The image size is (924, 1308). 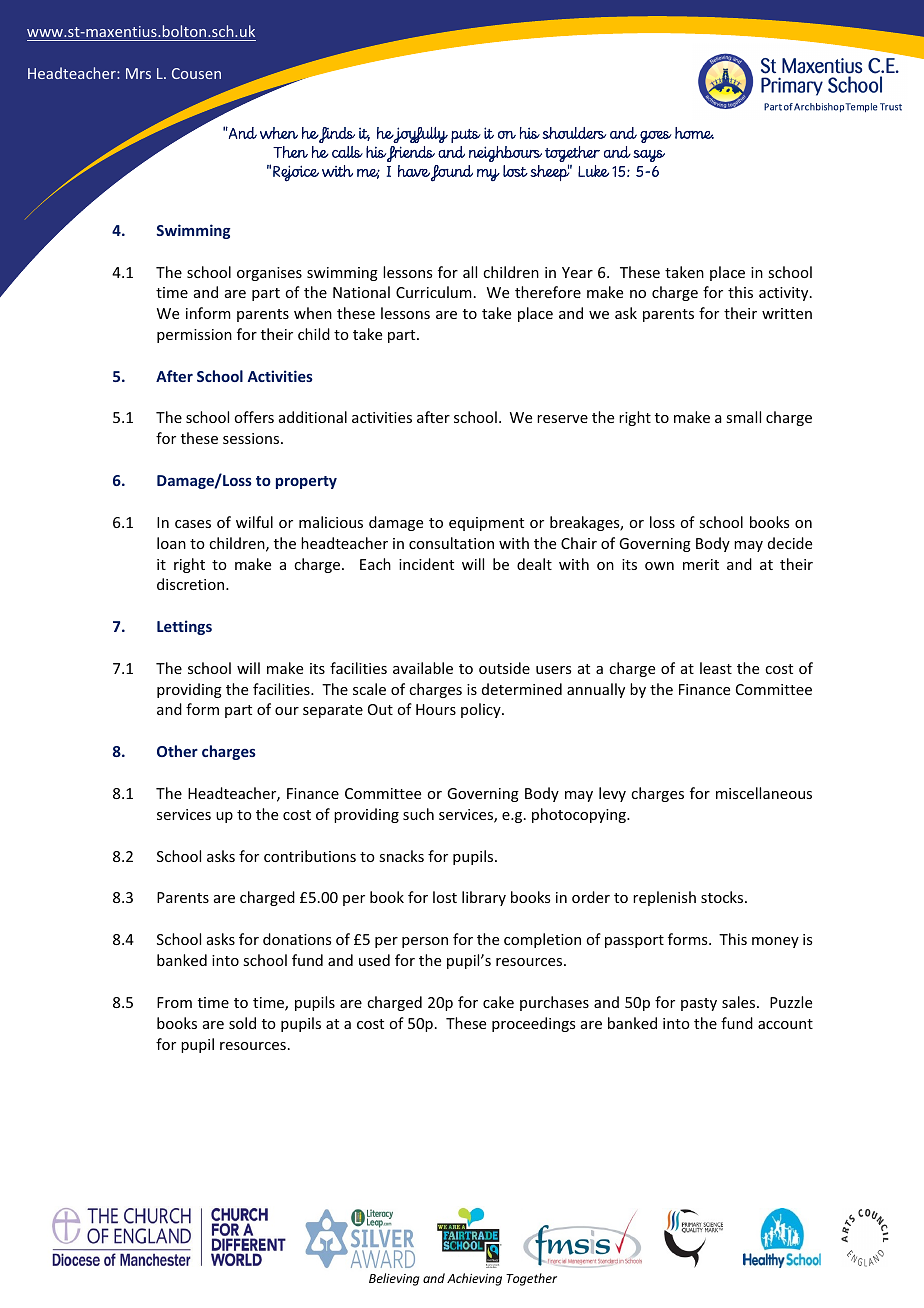 I want to click on Achieving, so click(x=474, y=1279).
